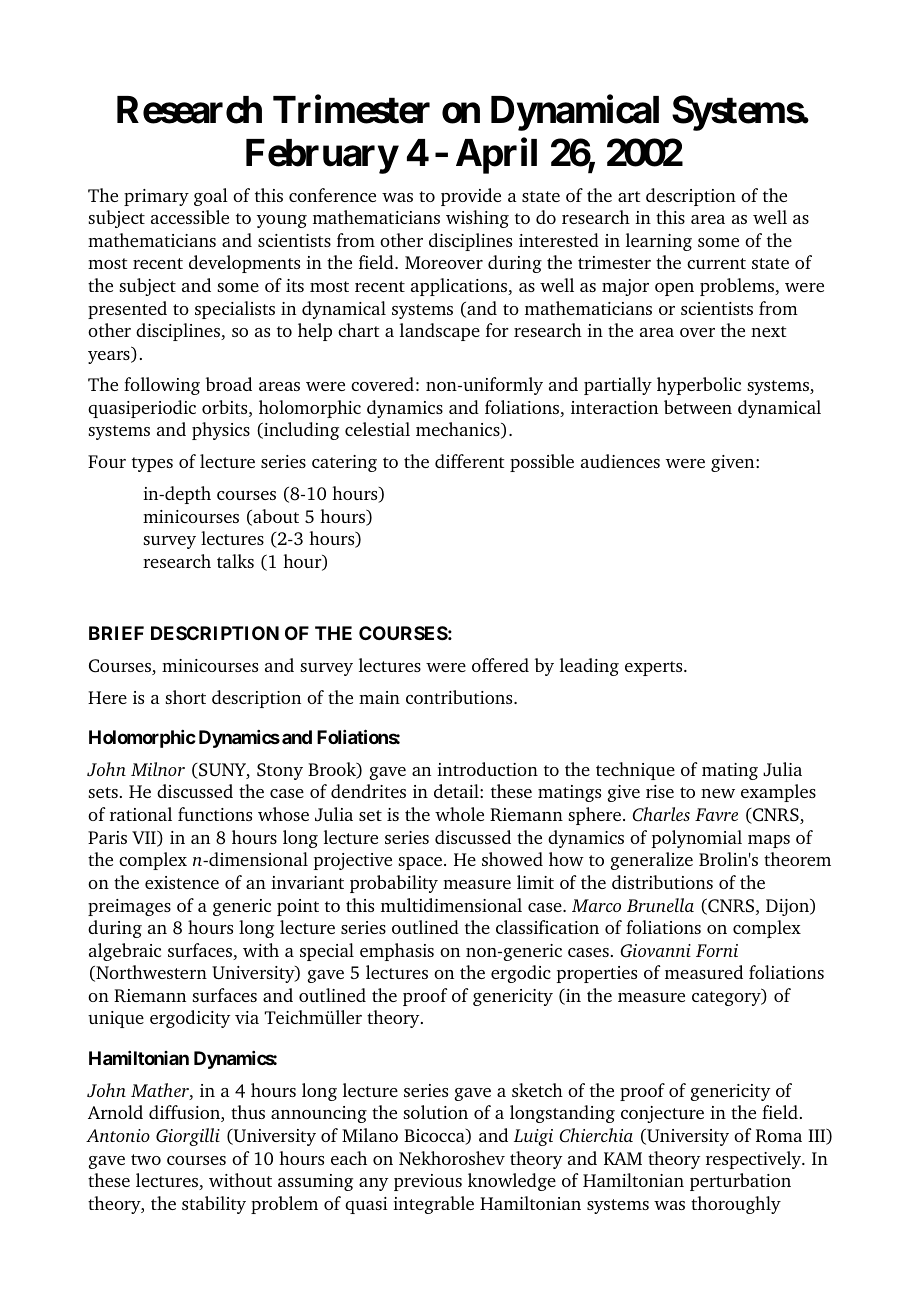 This document has height=1308, width=924. Describe the element at coordinates (655, 668) in the document. I see `experts` at that location.
